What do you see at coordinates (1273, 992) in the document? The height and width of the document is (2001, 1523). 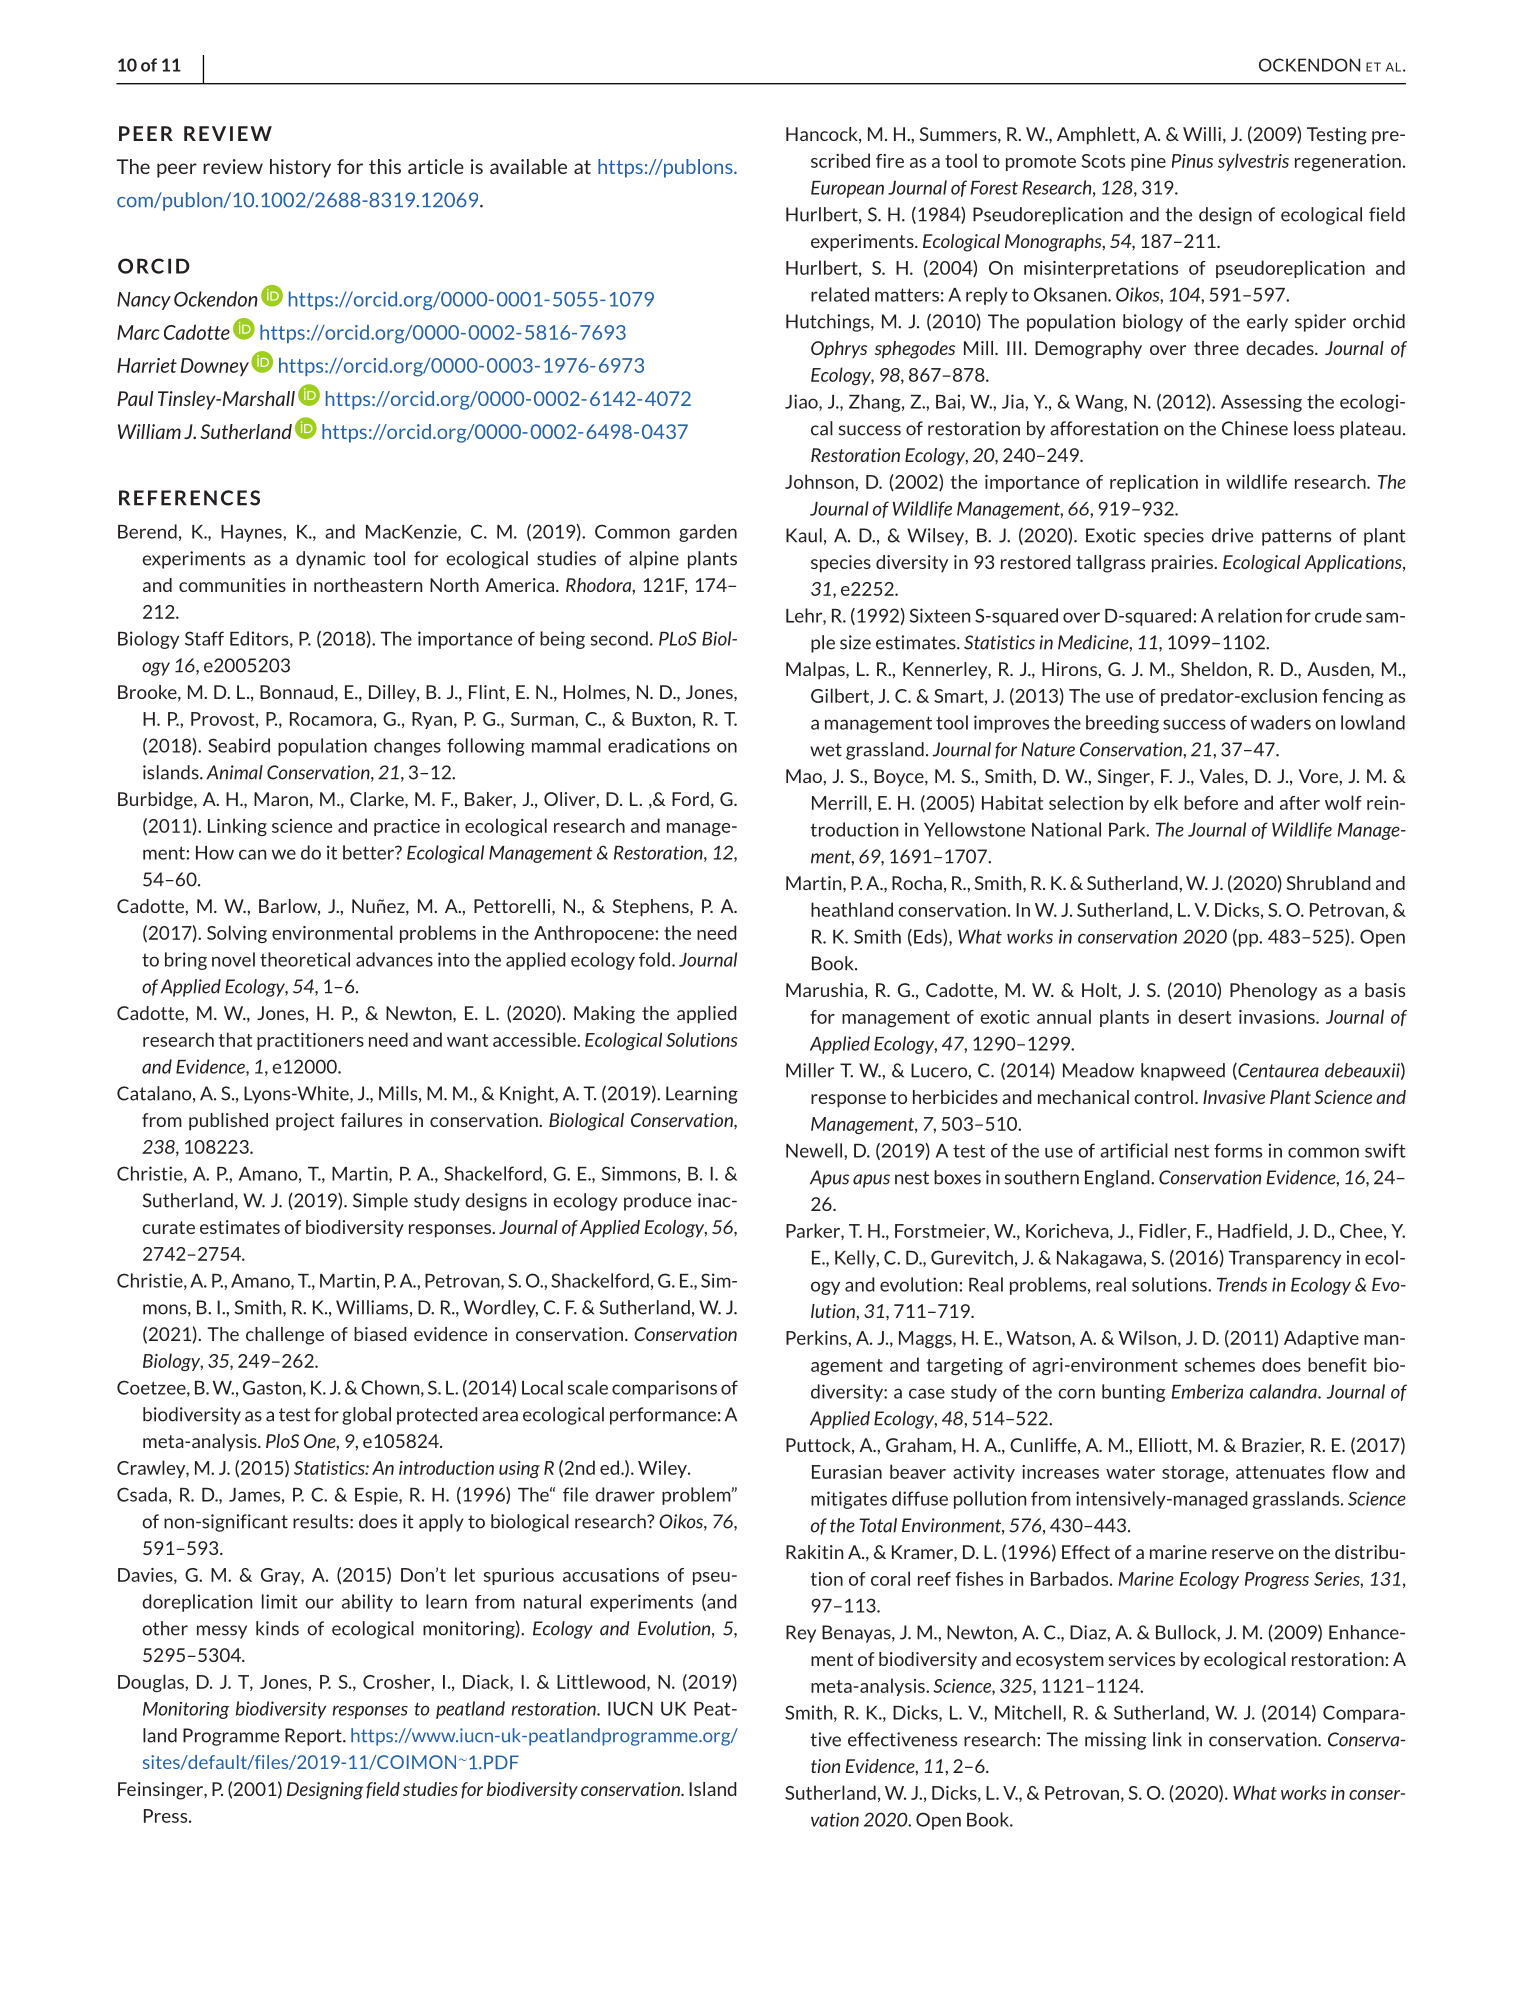 I see `Phenology` at bounding box center [1273, 992].
